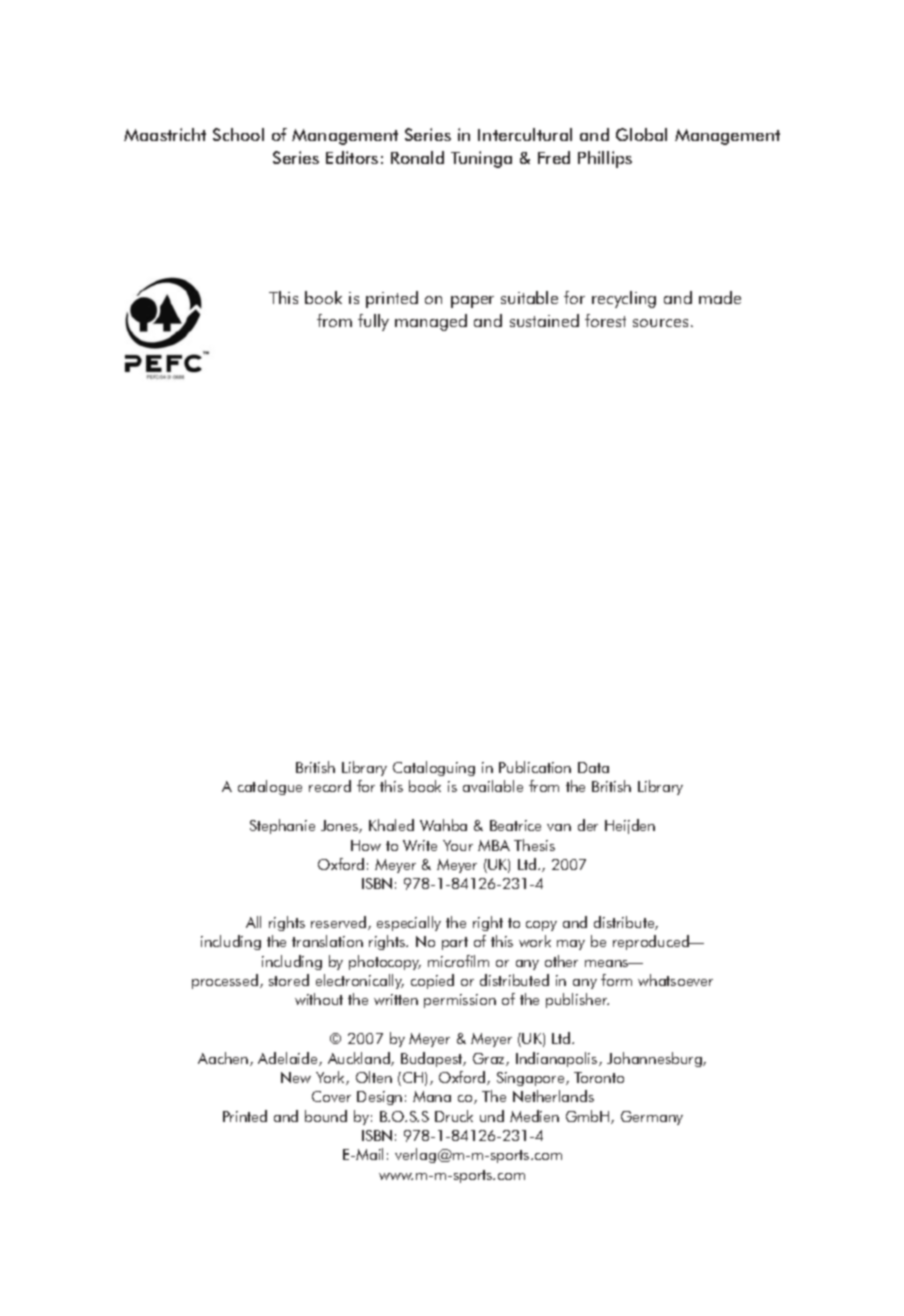 This screenshot has height=1316, width=904. What do you see at coordinates (417, 157) in the screenshot?
I see `Ronald` at bounding box center [417, 157].
